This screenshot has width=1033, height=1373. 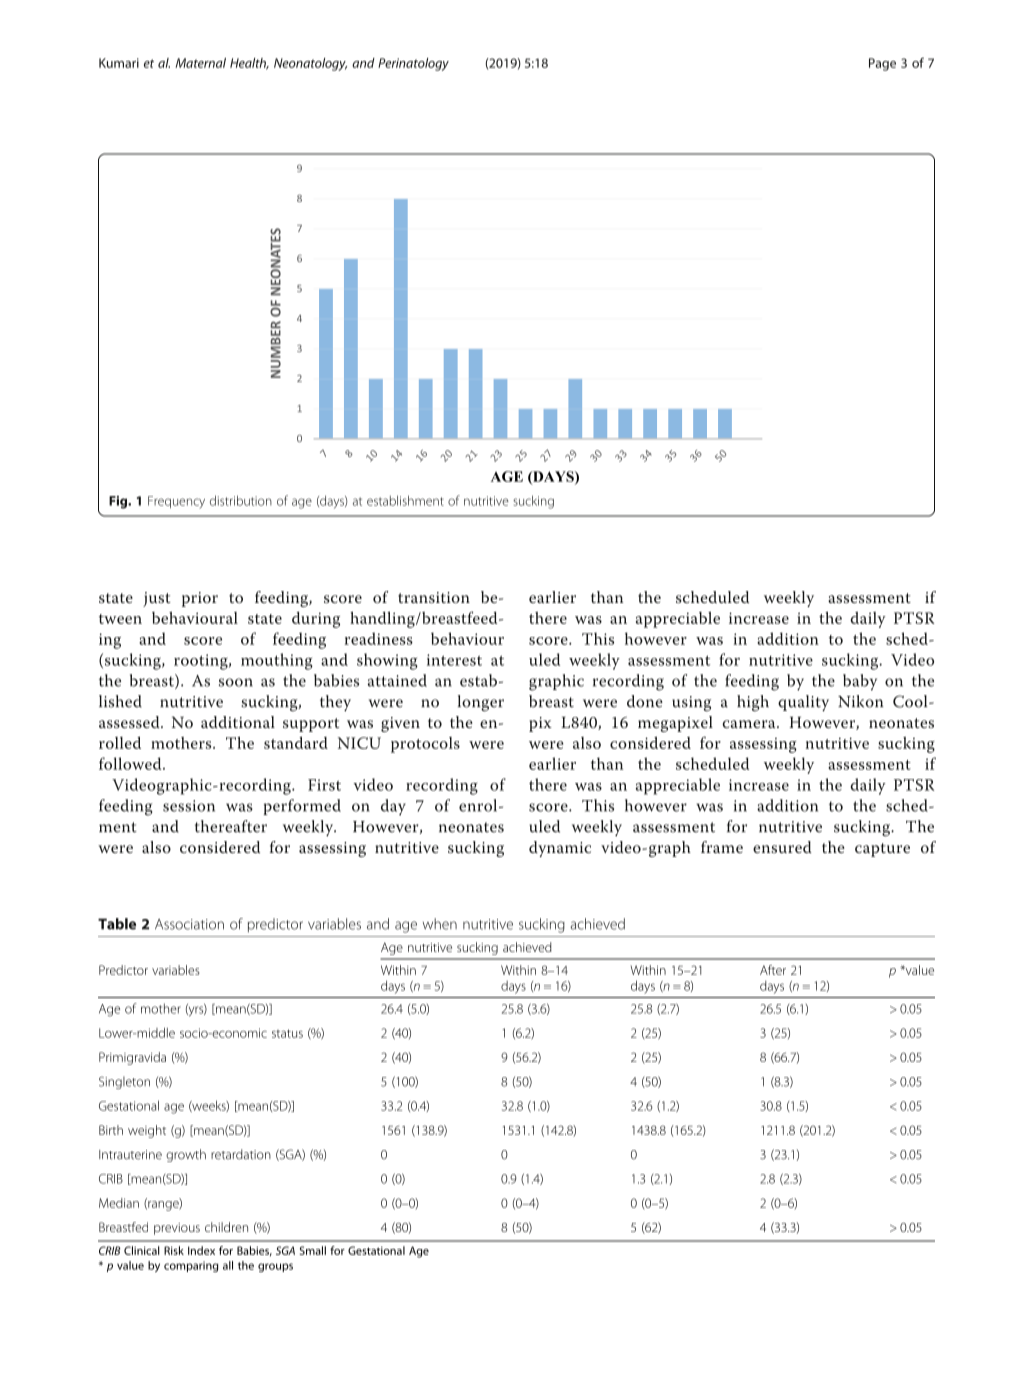 What do you see at coordinates (236, 682) in the screenshot?
I see `soon` at bounding box center [236, 682].
